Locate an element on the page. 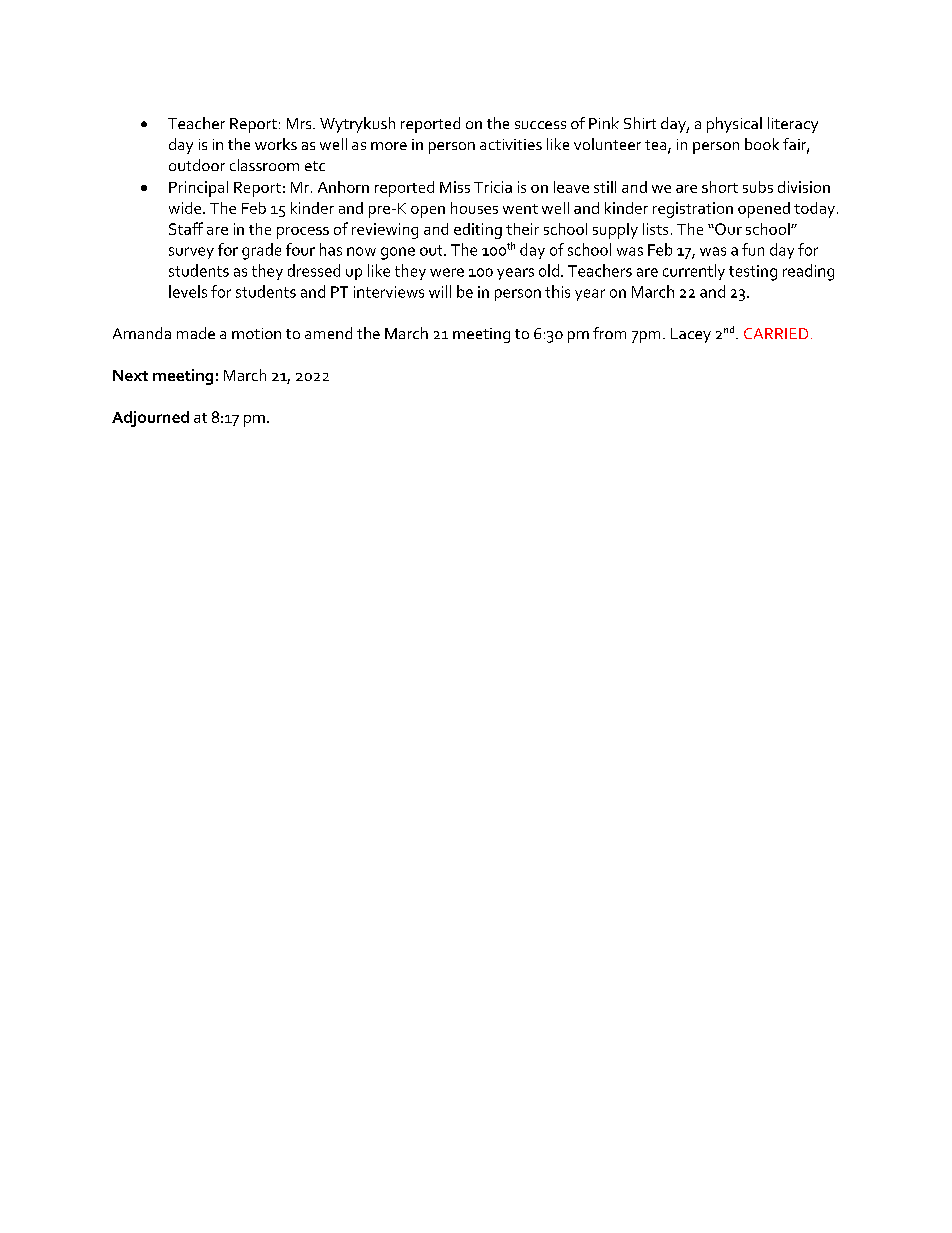 This image has width=952, height=1233. testing is located at coordinates (753, 273).
